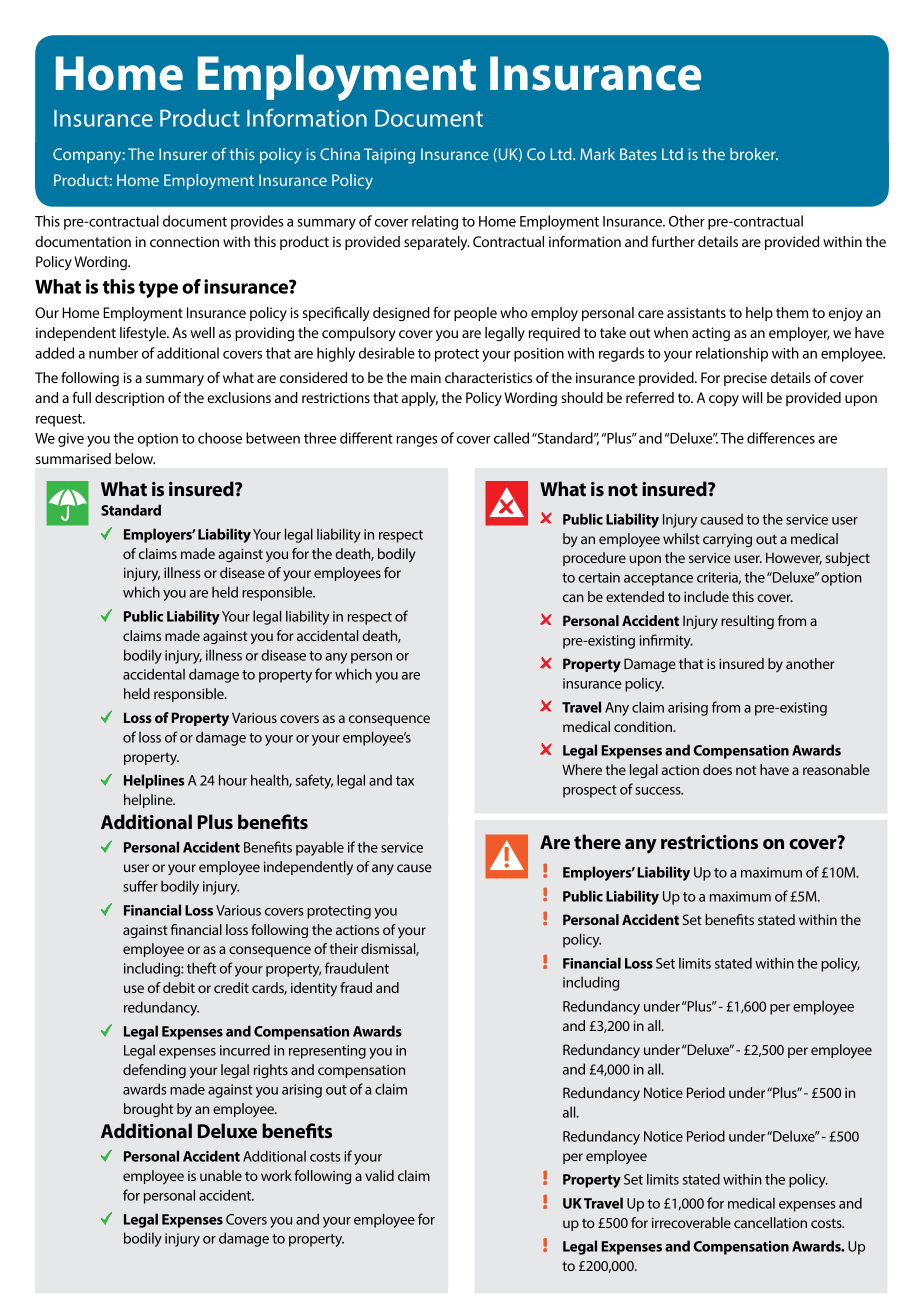  I want to click on below, so click(135, 458).
